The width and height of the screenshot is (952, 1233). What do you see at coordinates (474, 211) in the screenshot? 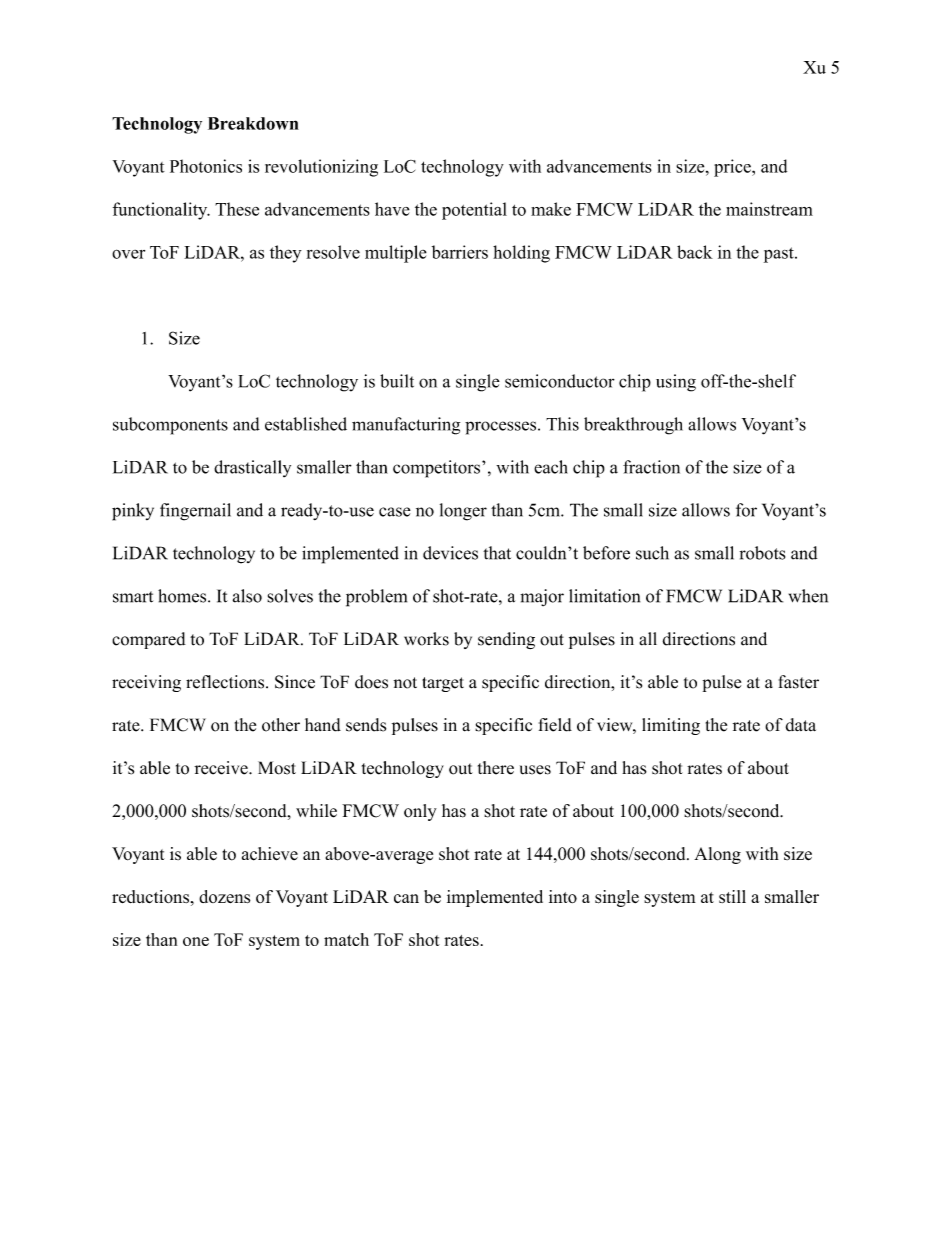
I see `potential` at bounding box center [474, 211].
